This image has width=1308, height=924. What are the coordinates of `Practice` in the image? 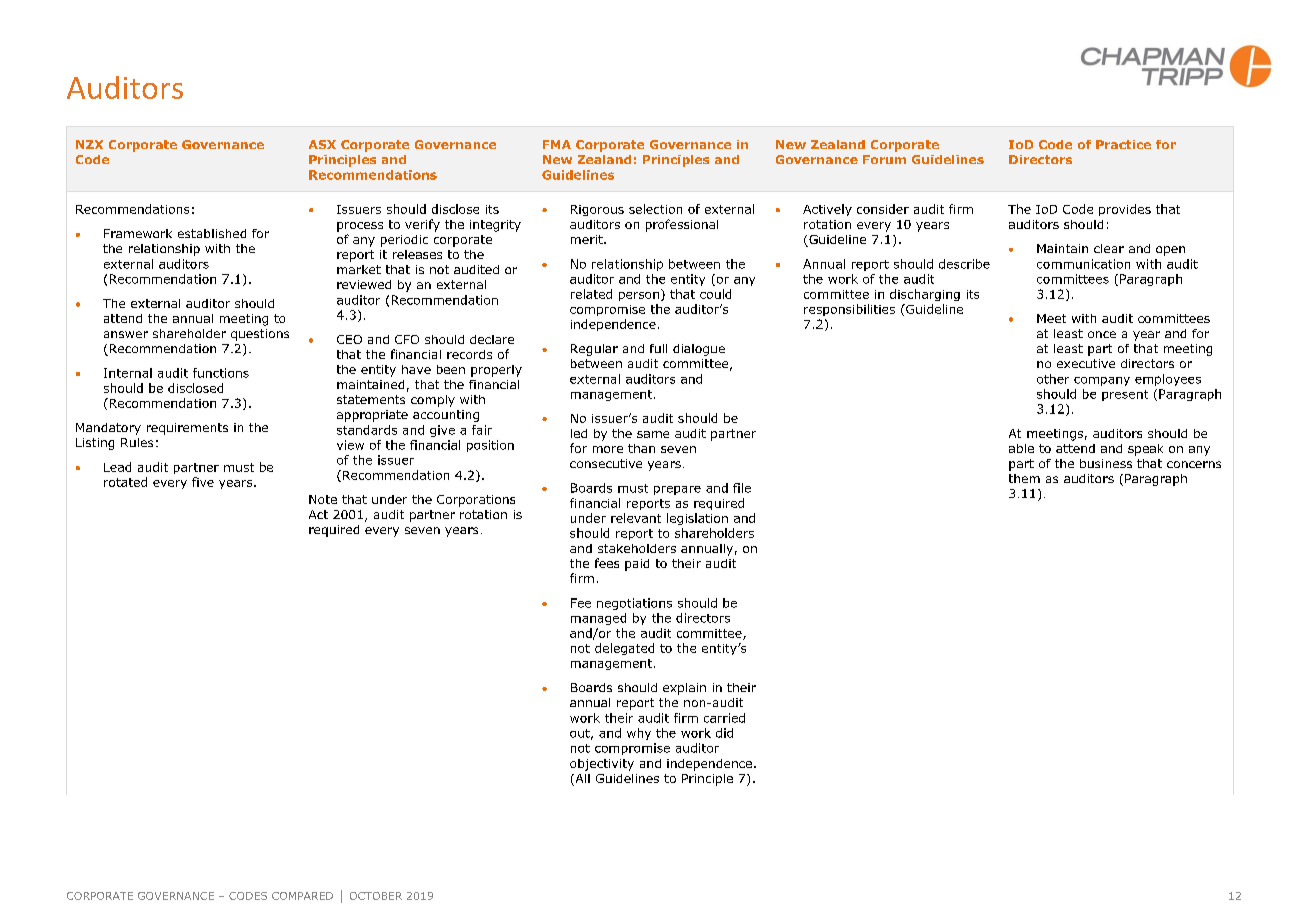 It's located at (1123, 144).
